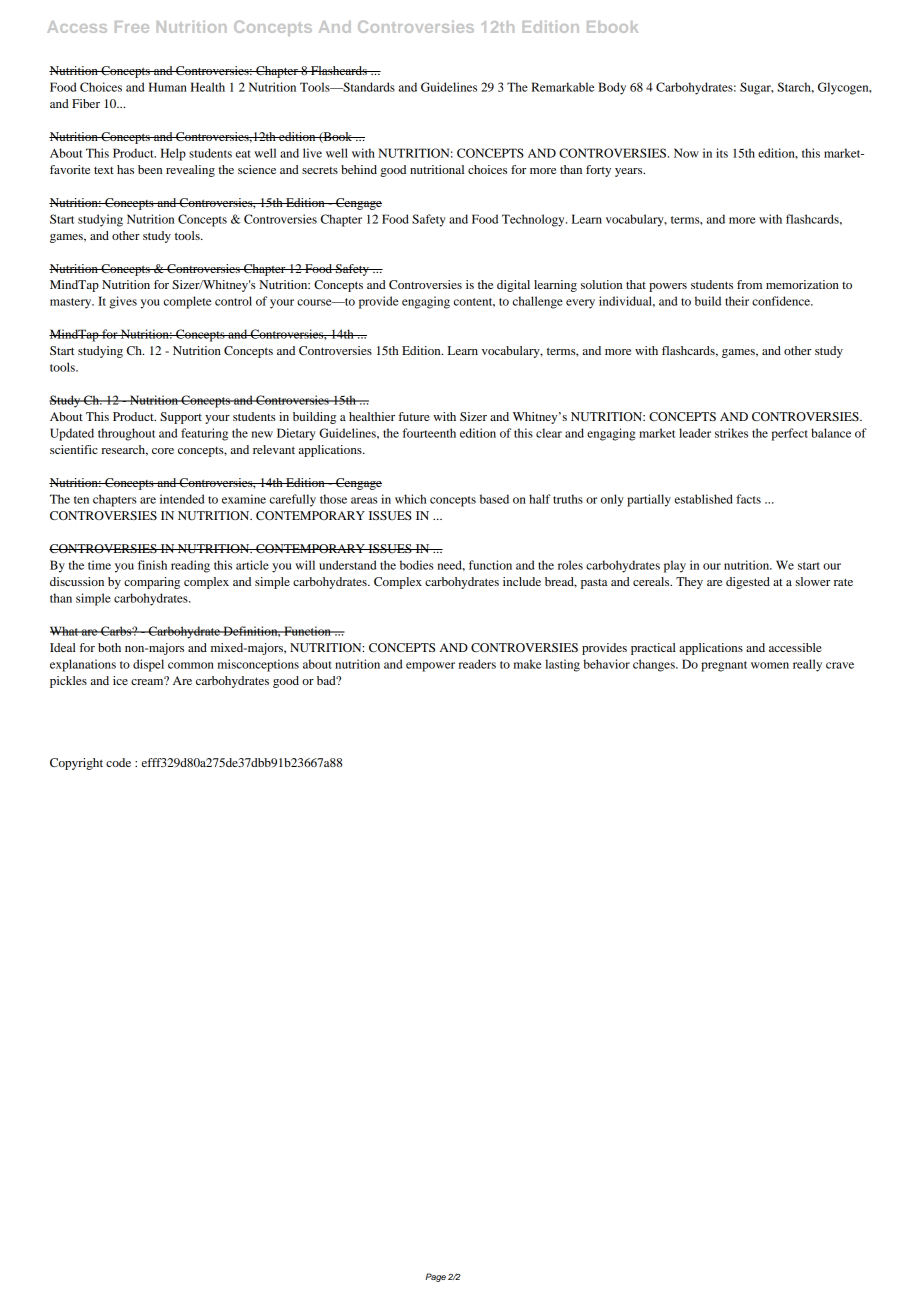 The height and width of the screenshot is (1308, 924). Describe the element at coordinates (562, 87) in the screenshot. I see `Remarkable` at that location.
